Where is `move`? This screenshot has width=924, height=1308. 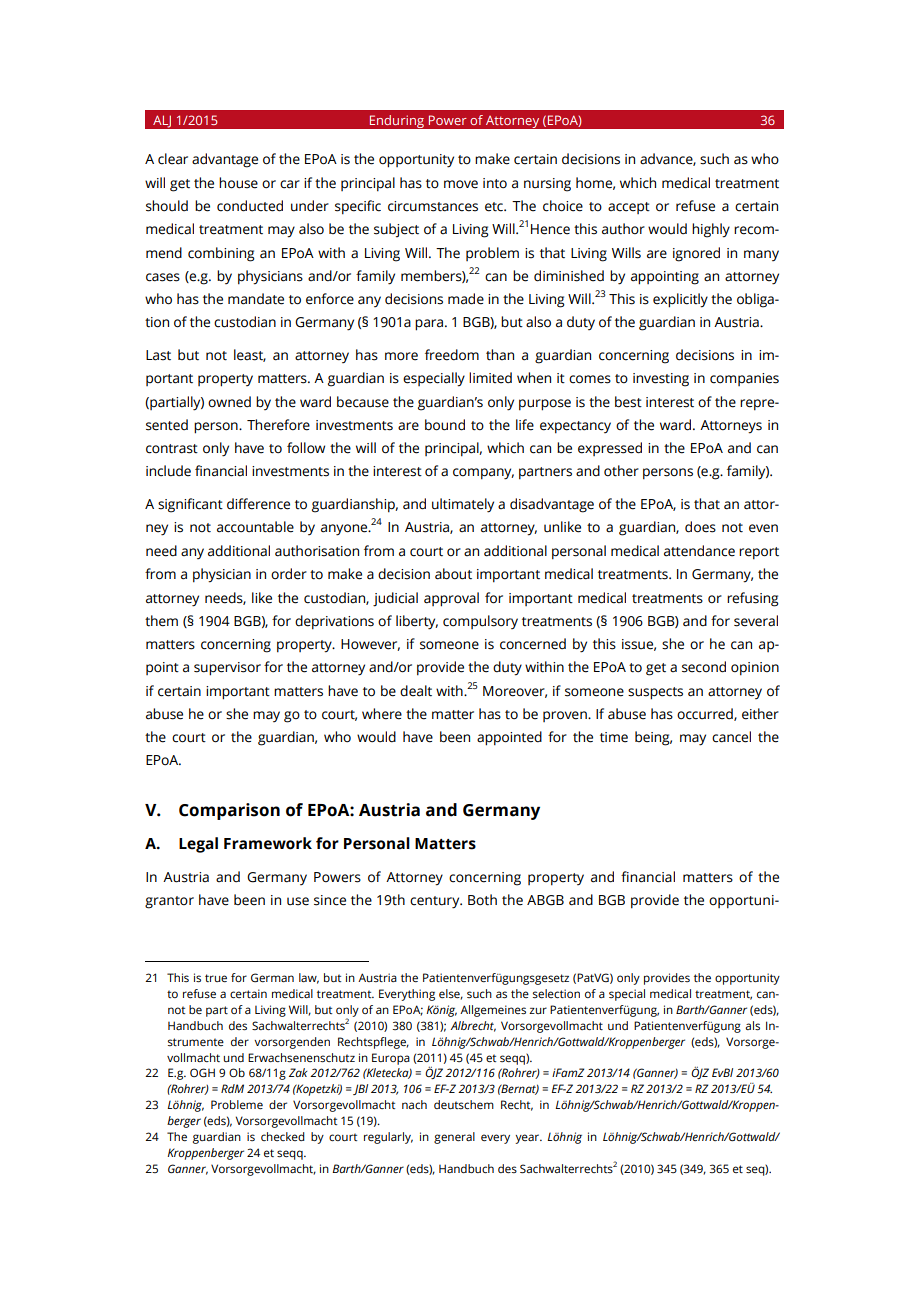 move is located at coordinates (461, 184).
